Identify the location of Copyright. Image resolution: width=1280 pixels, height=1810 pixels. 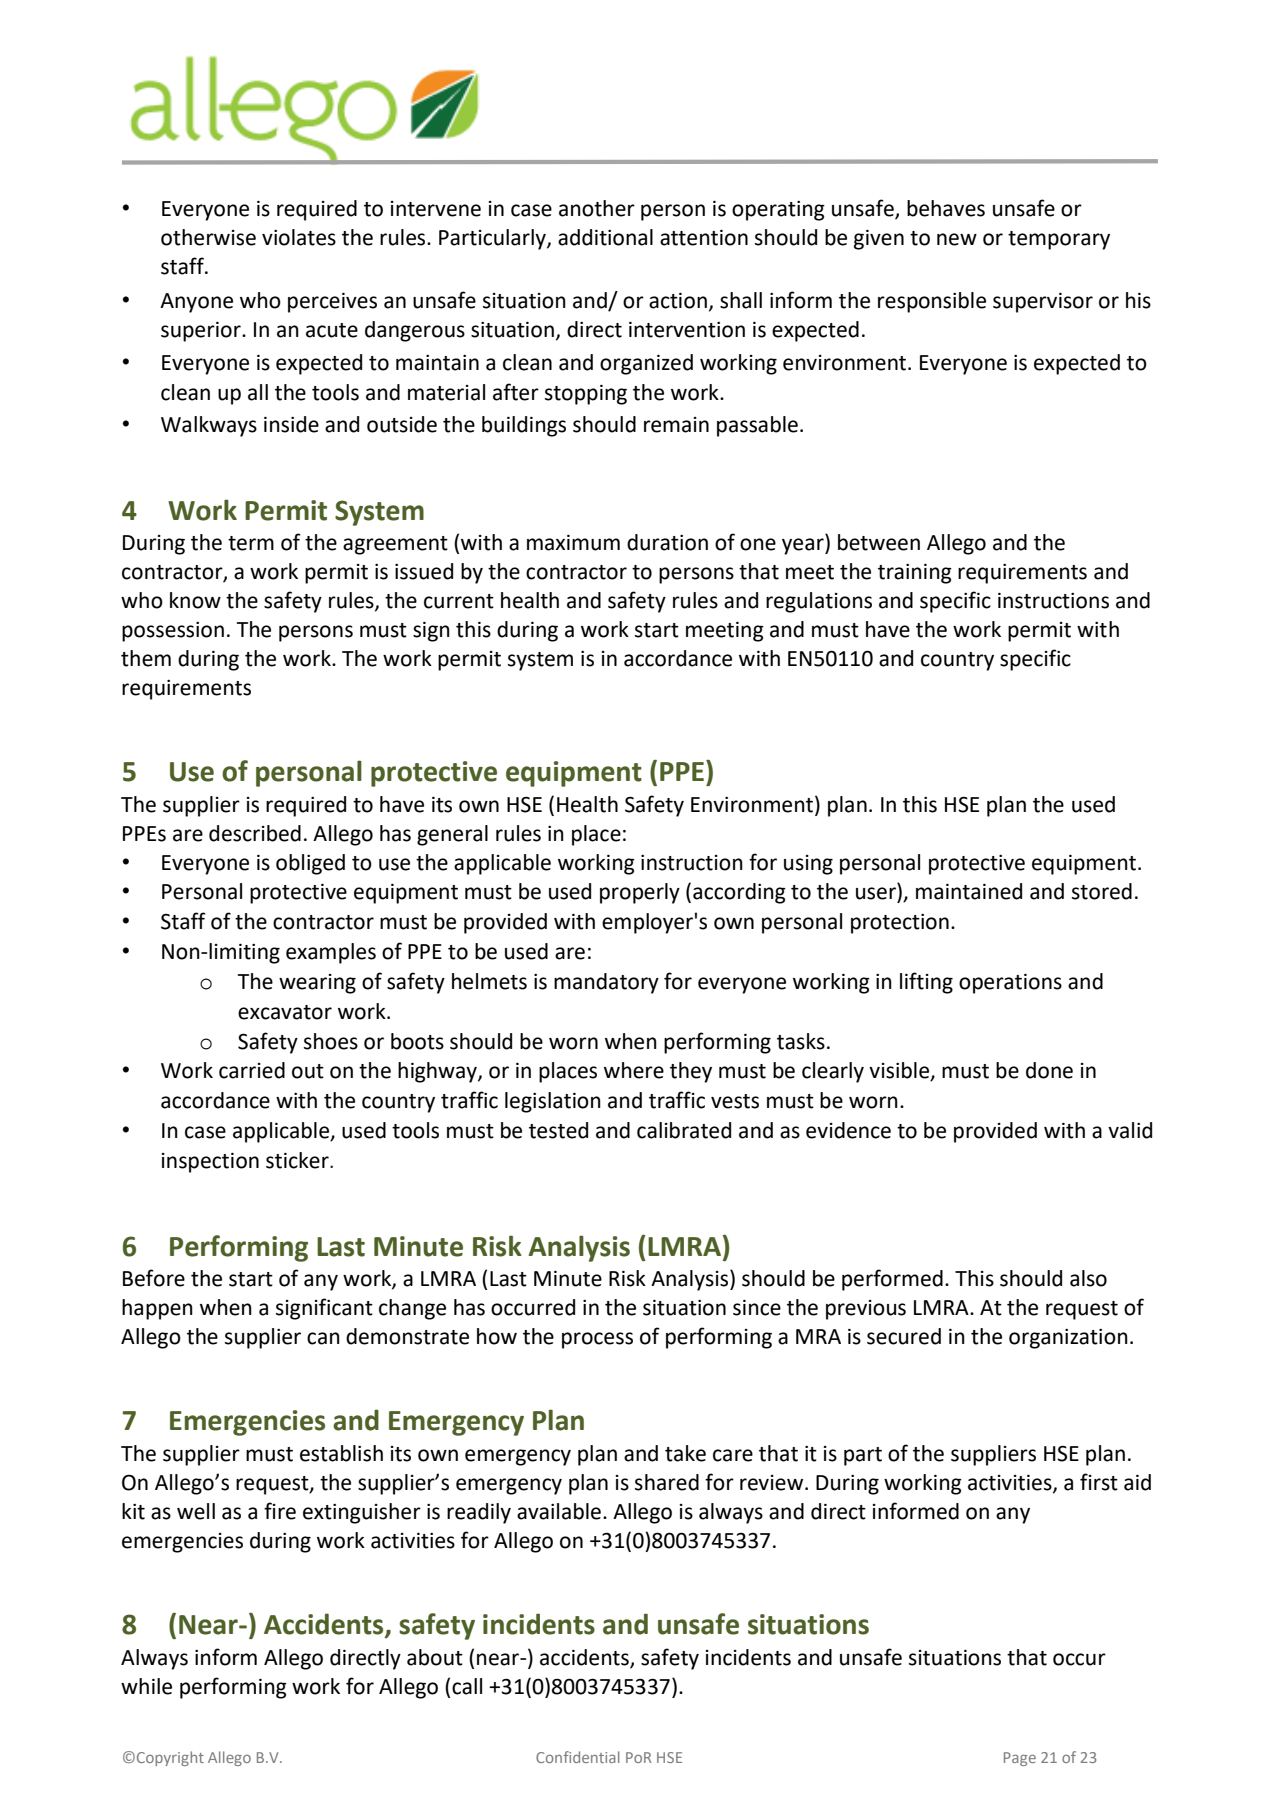
(170, 1758).
